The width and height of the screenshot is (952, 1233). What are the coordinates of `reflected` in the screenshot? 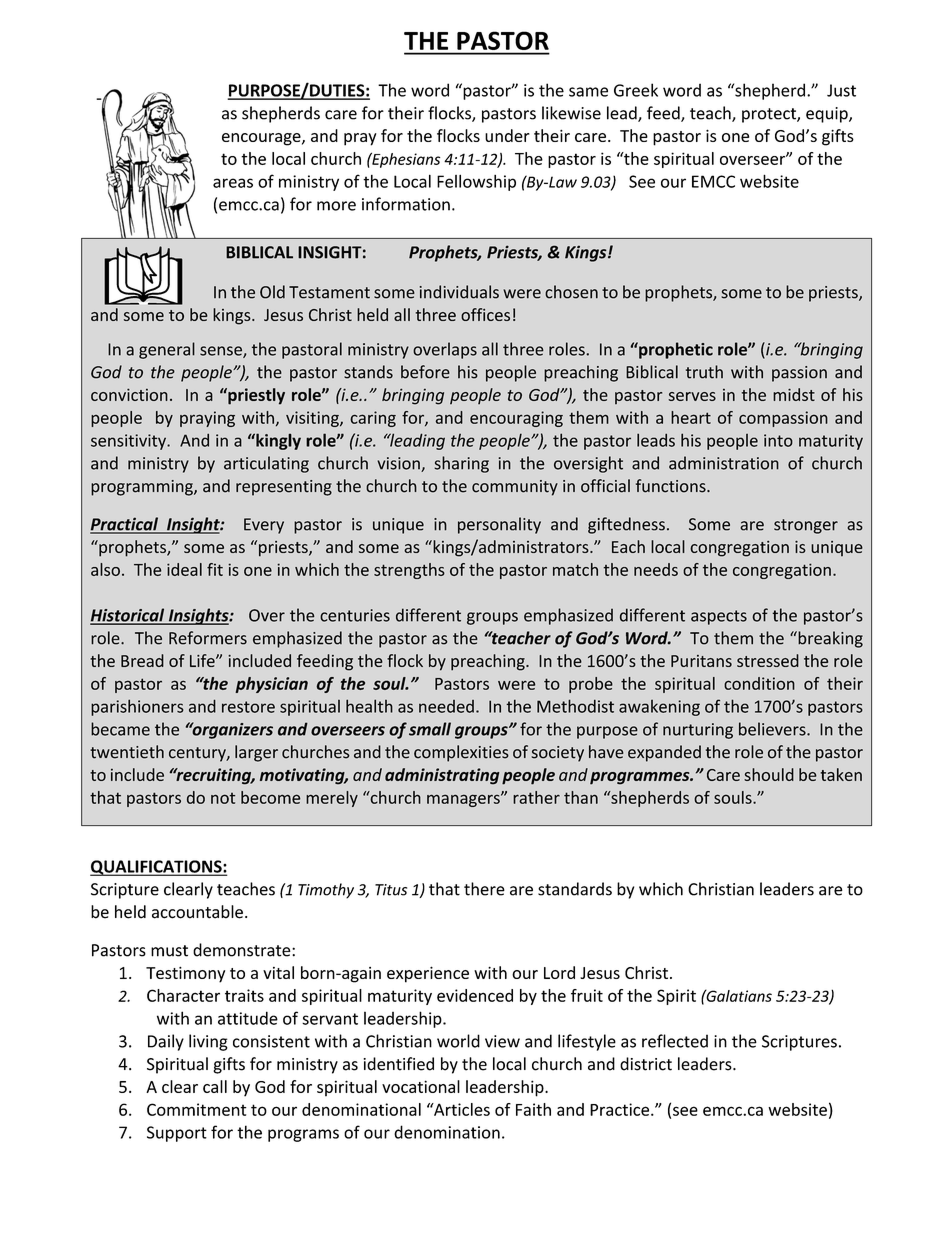 It's located at (675, 1041).
